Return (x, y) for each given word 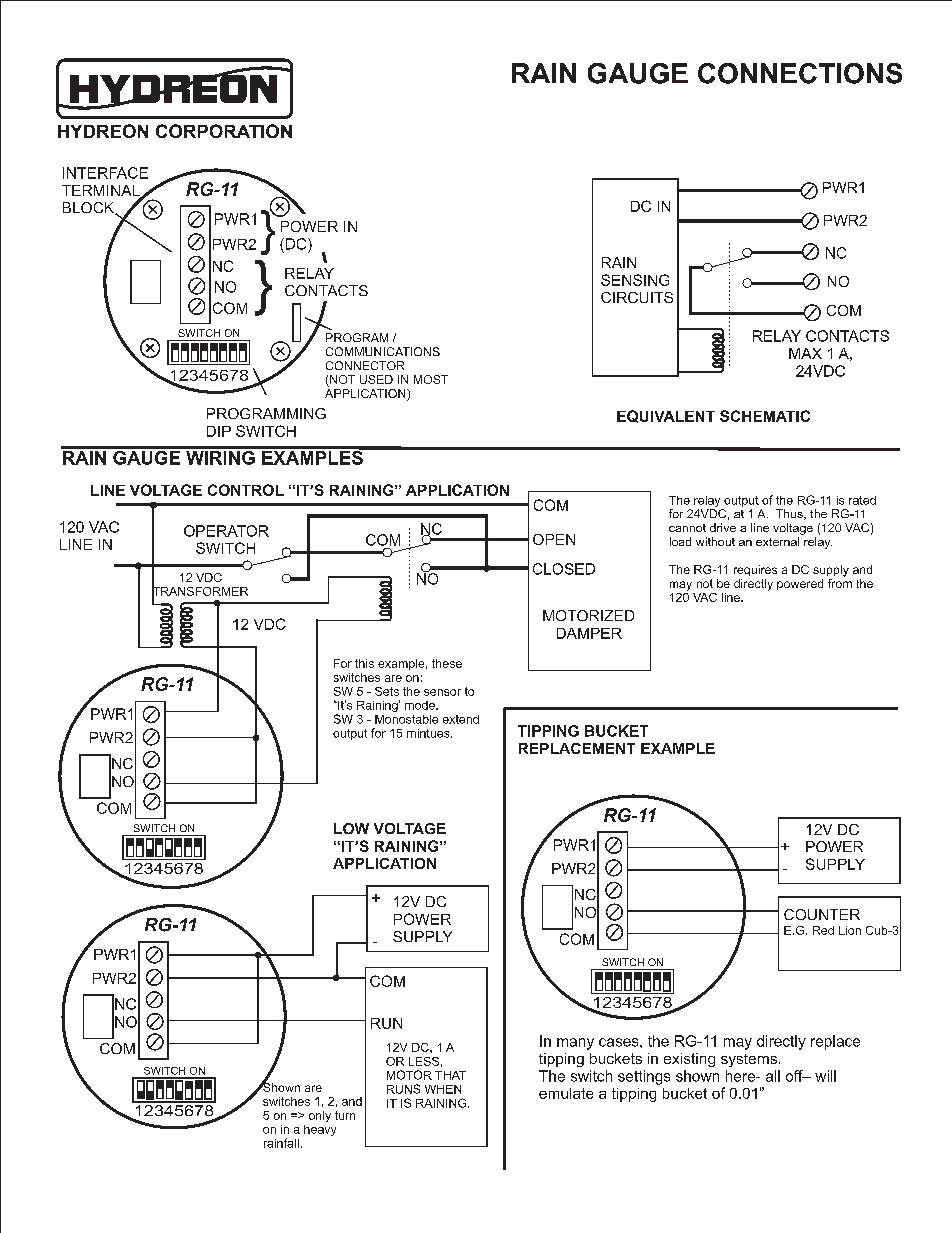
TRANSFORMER (200, 591)
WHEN (443, 1089)
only (320, 1116)
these (447, 663)
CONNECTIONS (800, 73)
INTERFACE (105, 173)
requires (755, 570)
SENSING (635, 280)
